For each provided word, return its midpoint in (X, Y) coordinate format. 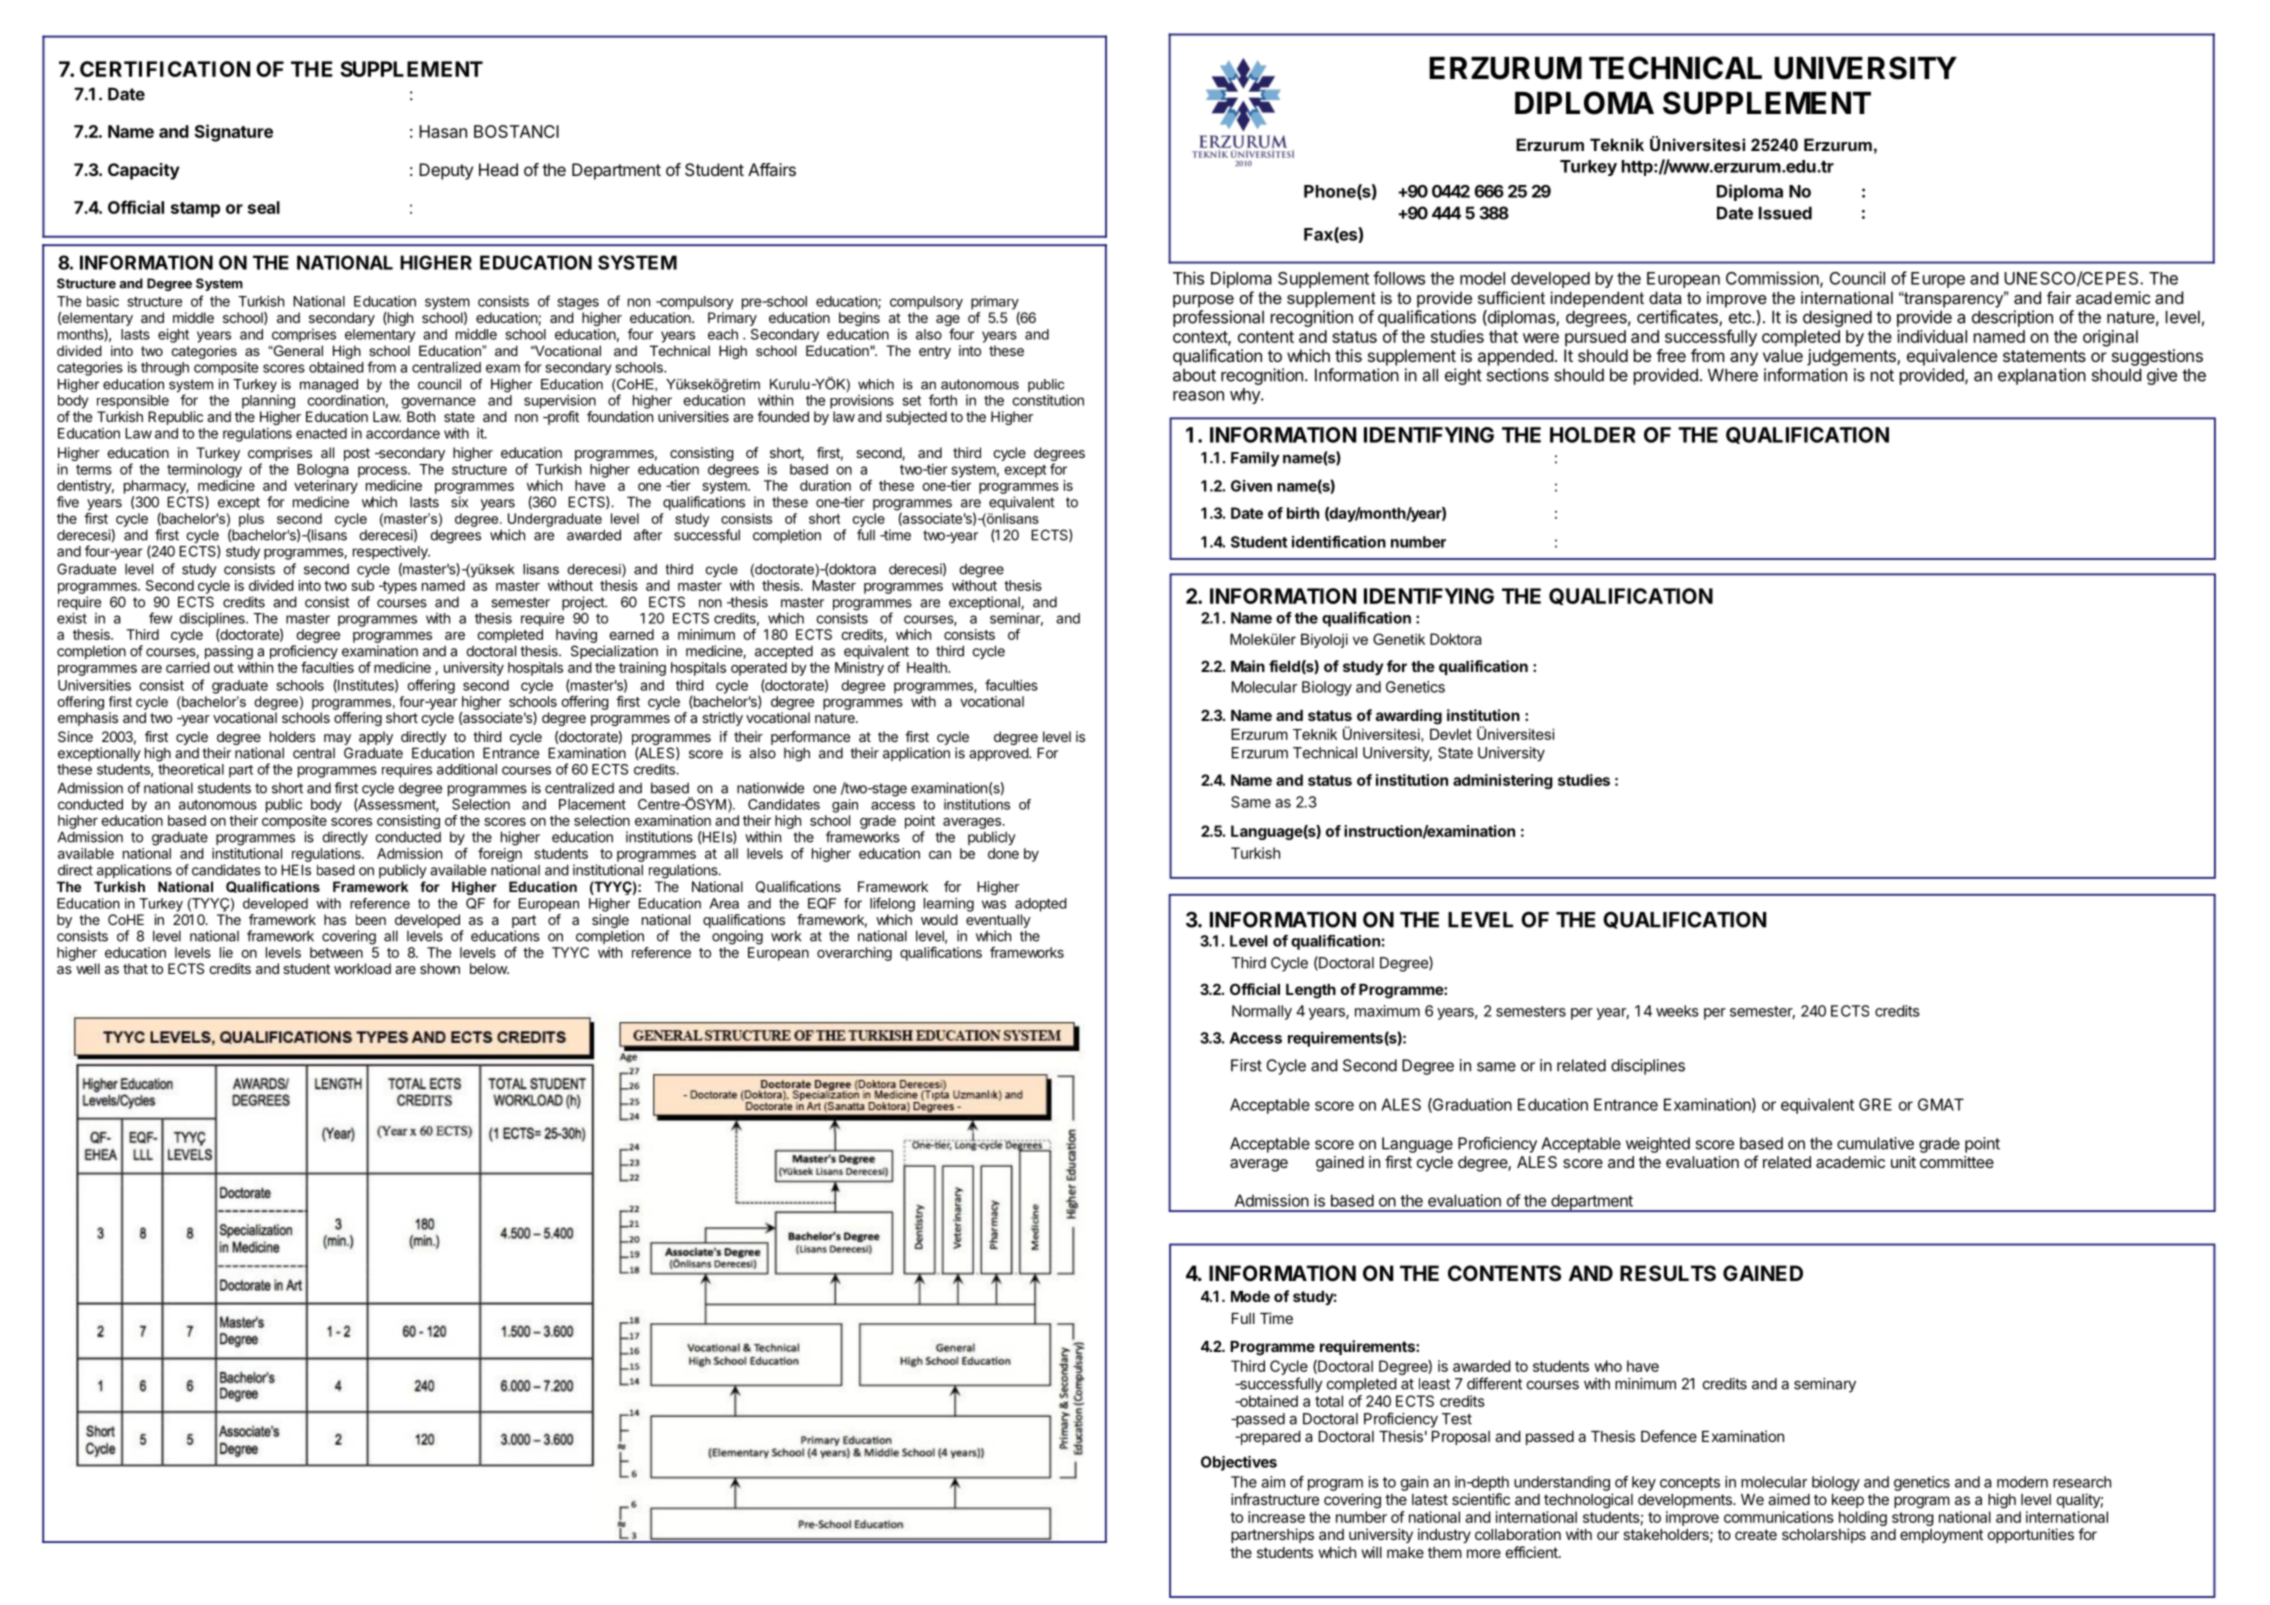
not (1882, 375)
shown (440, 968)
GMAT (1941, 1104)
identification (1339, 542)
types (398, 587)
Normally (1262, 1012)
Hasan (443, 131)
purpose (1203, 301)
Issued (1785, 213)
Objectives (1239, 1463)
